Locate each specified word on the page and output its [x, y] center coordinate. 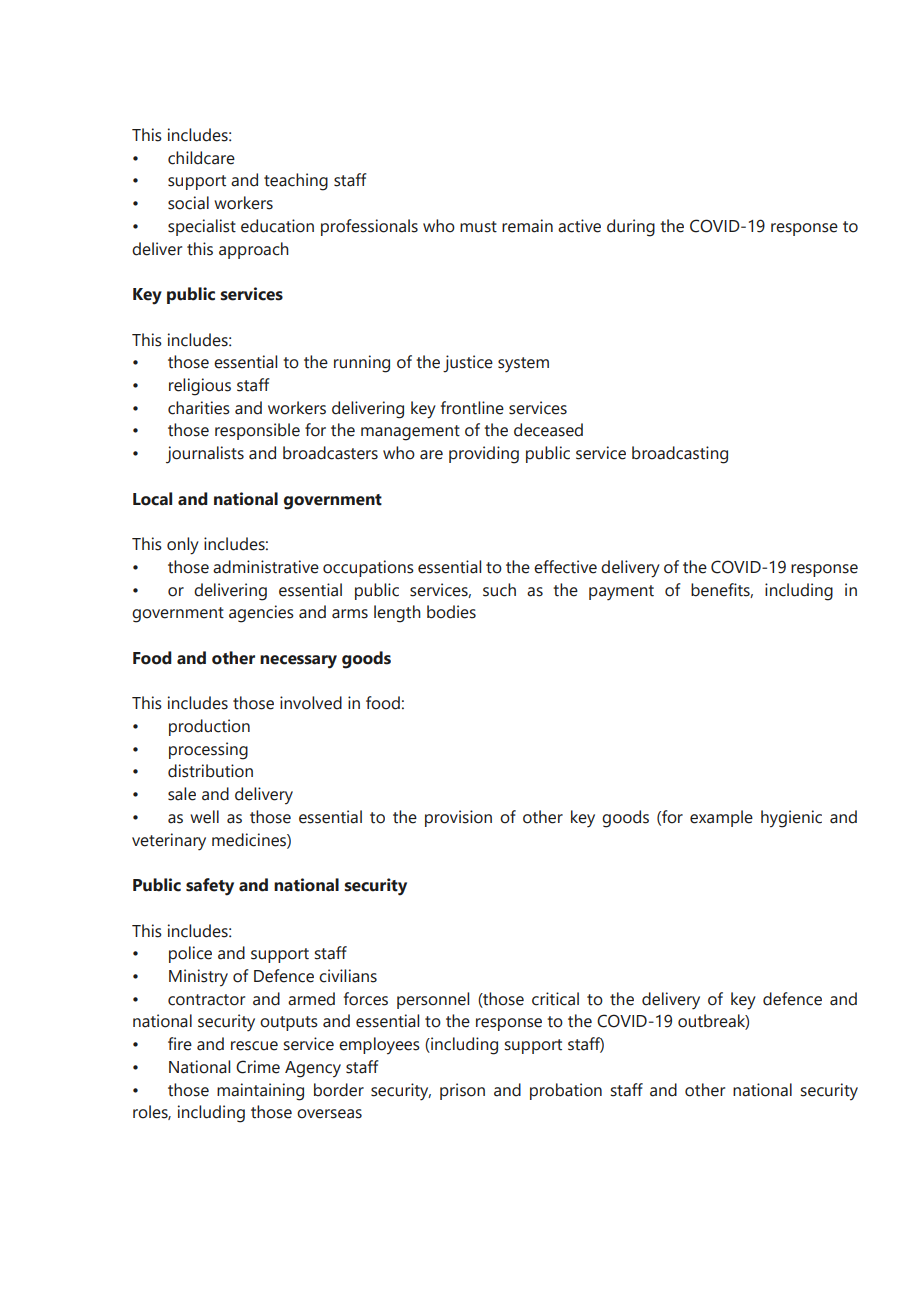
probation [566, 1091]
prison [462, 1091]
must [478, 227]
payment [621, 593]
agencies [261, 614]
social [188, 203]
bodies [451, 612]
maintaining [260, 1092]
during [631, 228]
